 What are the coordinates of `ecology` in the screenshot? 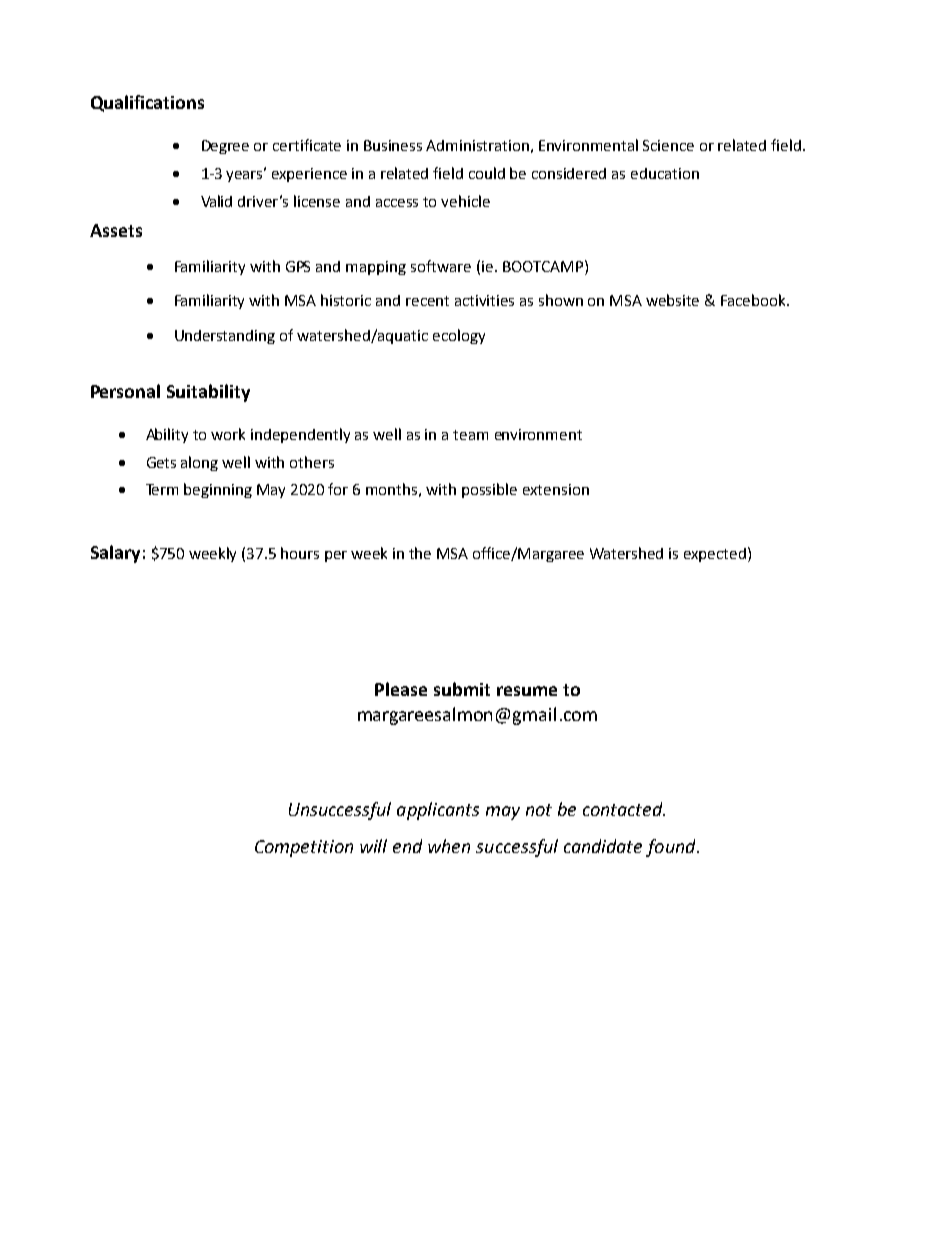 It's located at (459, 336).
